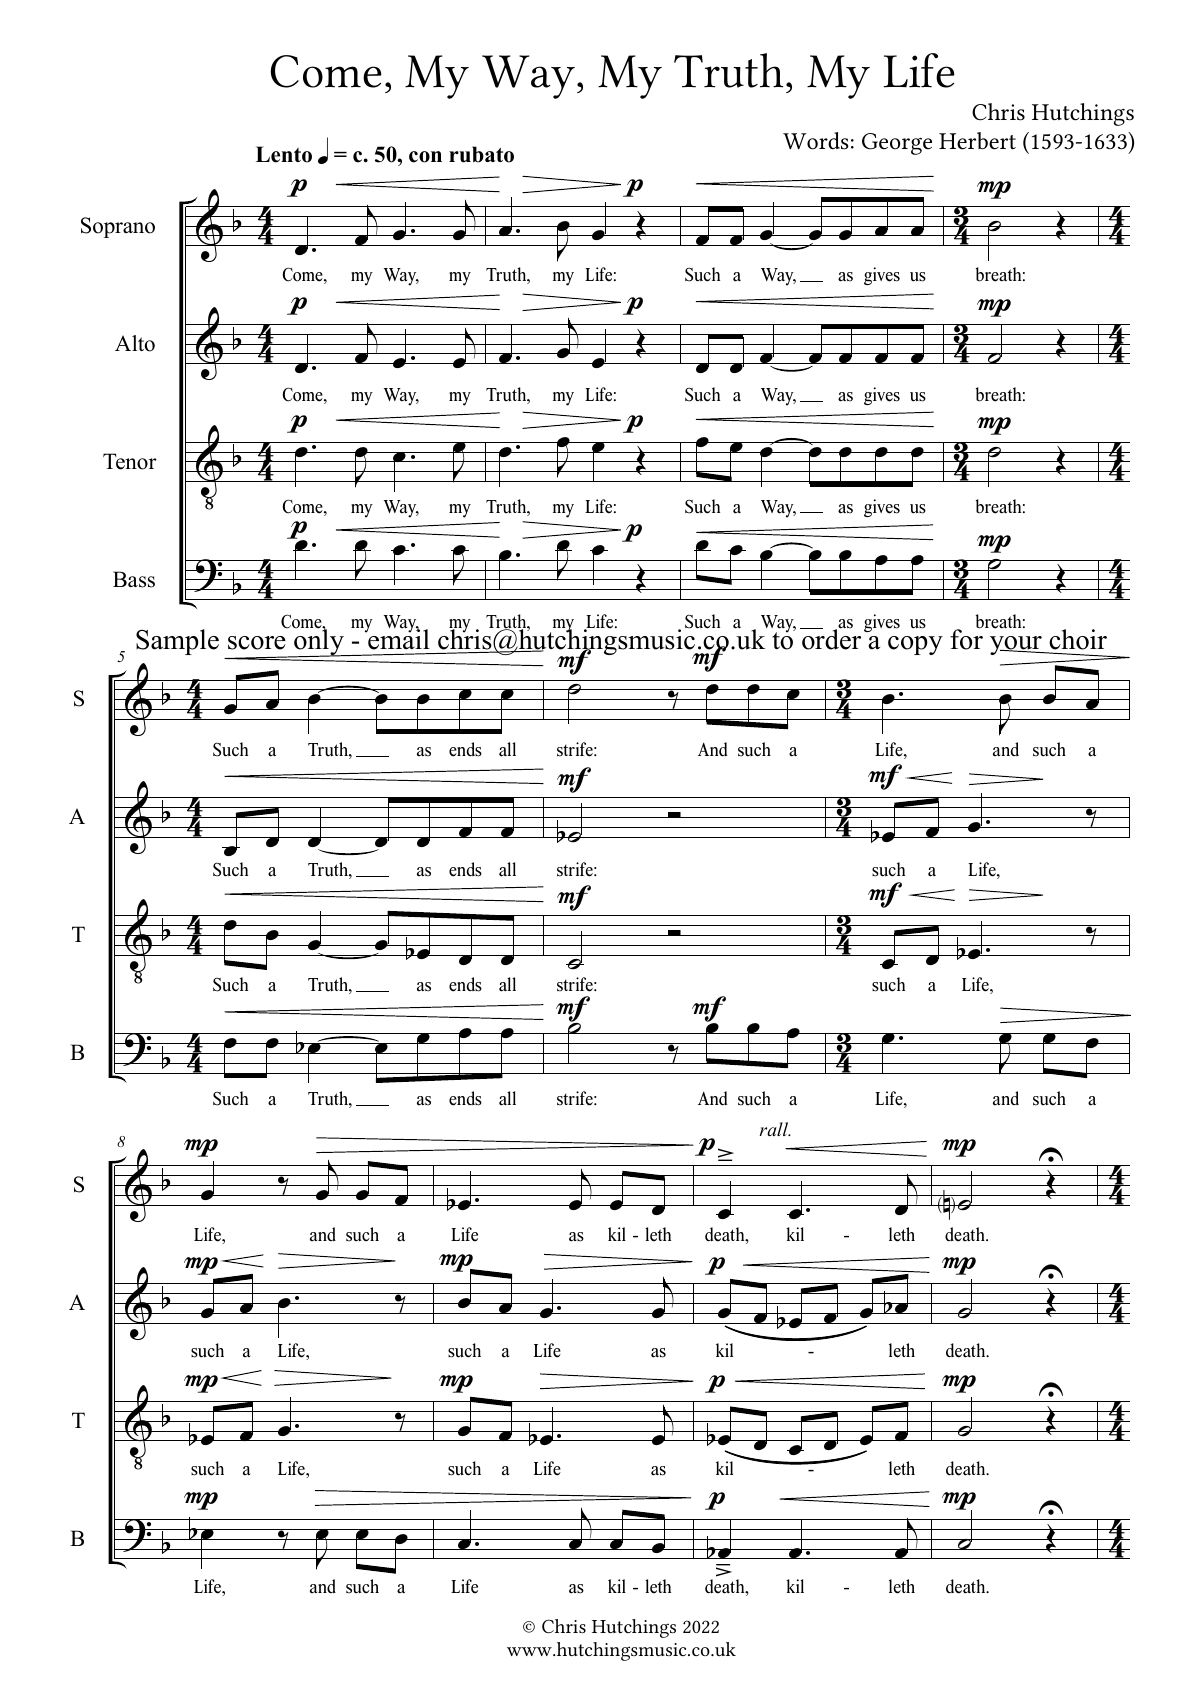  I want to click on score, so click(257, 643).
